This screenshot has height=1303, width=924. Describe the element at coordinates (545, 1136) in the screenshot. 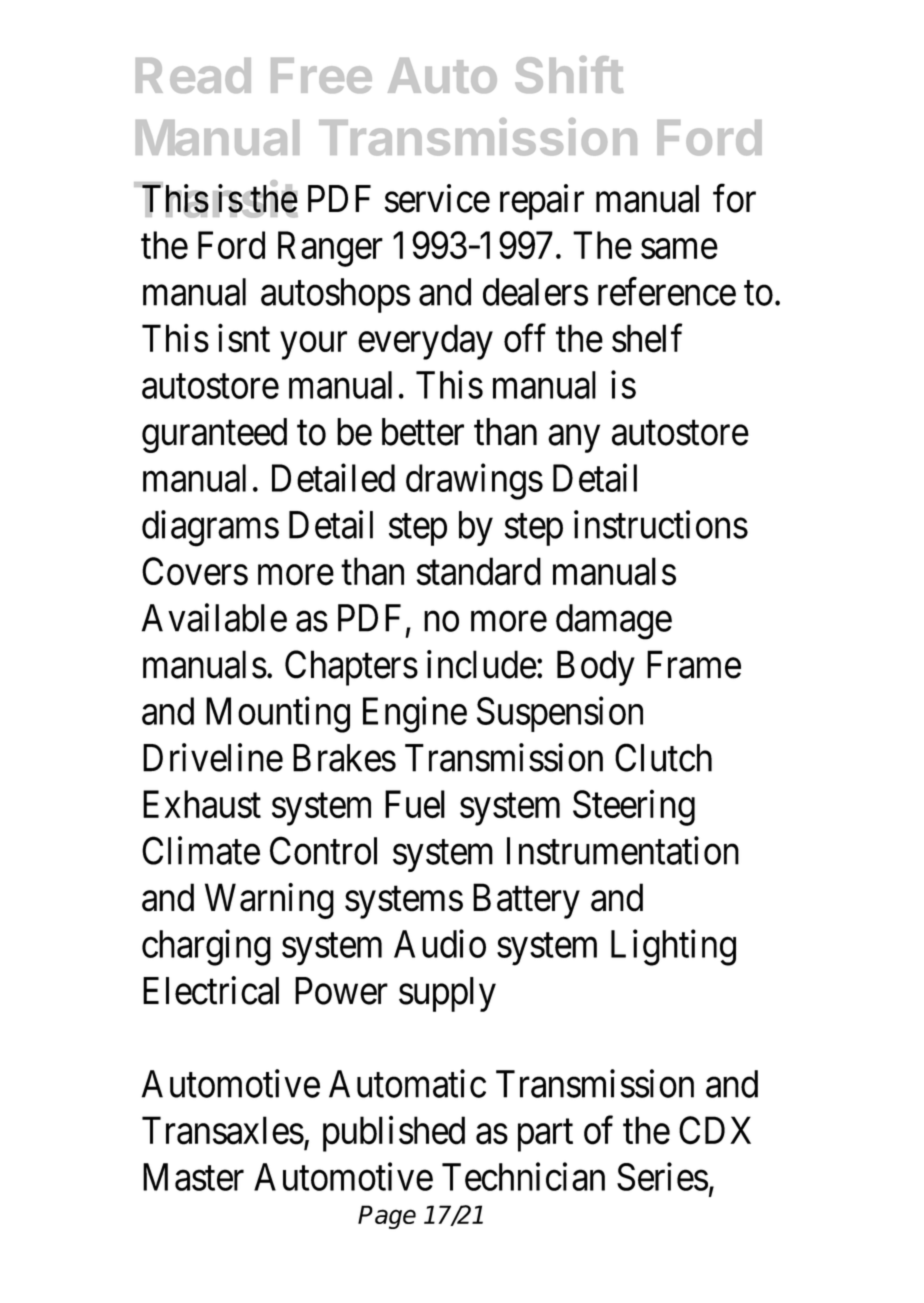

I see `part` at that location.
